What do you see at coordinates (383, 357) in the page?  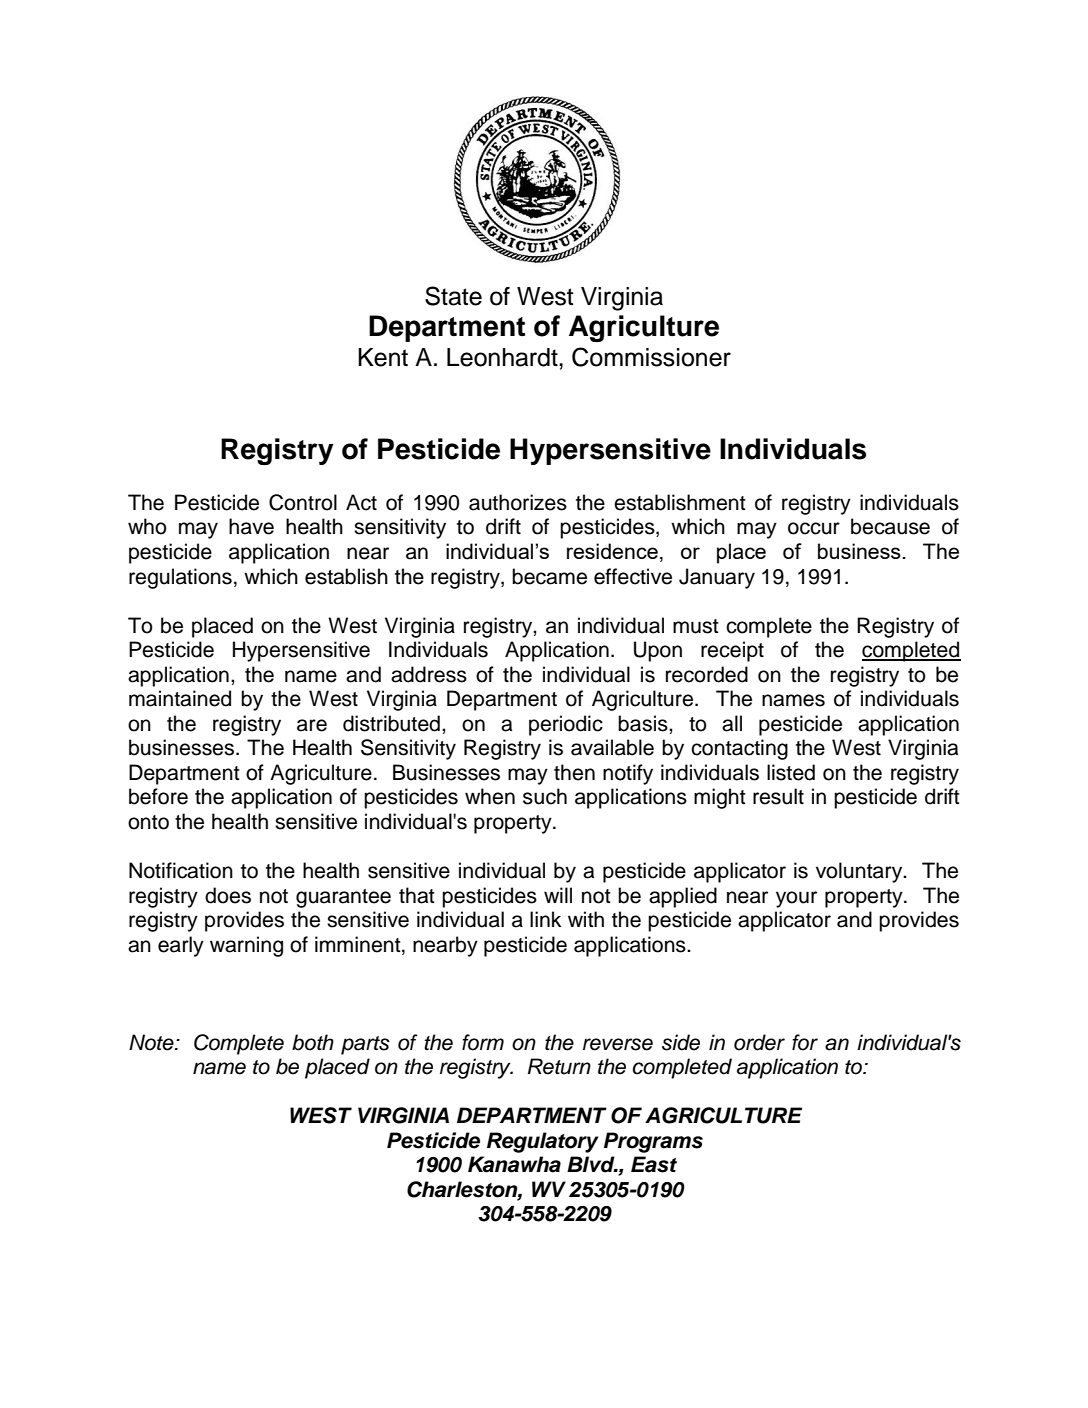 I see `Kent` at bounding box center [383, 357].
